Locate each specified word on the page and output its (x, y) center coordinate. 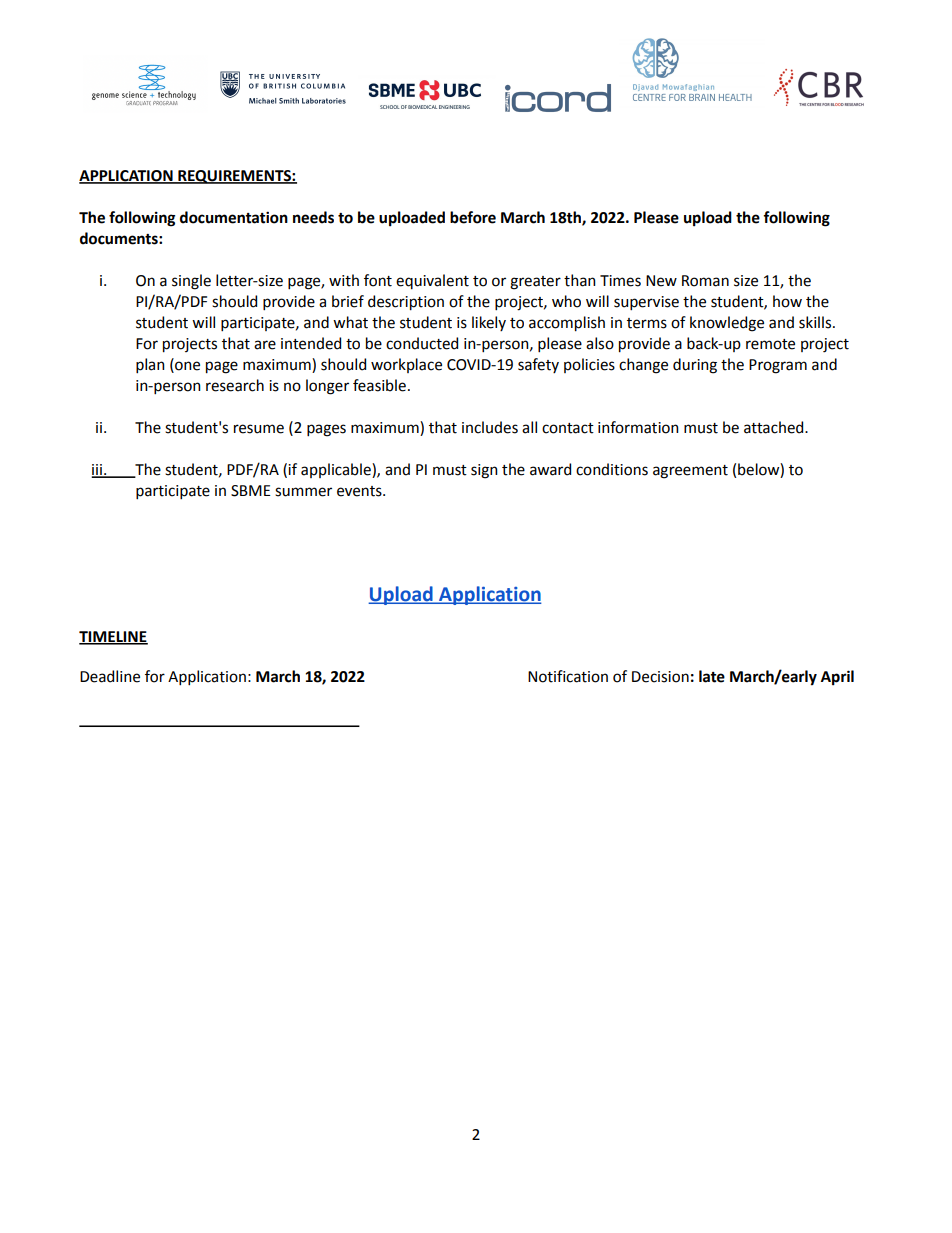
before (473, 217)
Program (778, 366)
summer (303, 492)
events (360, 491)
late (712, 676)
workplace (406, 365)
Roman (705, 281)
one (186, 366)
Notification (568, 676)
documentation (234, 217)
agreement (690, 472)
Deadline (110, 676)
